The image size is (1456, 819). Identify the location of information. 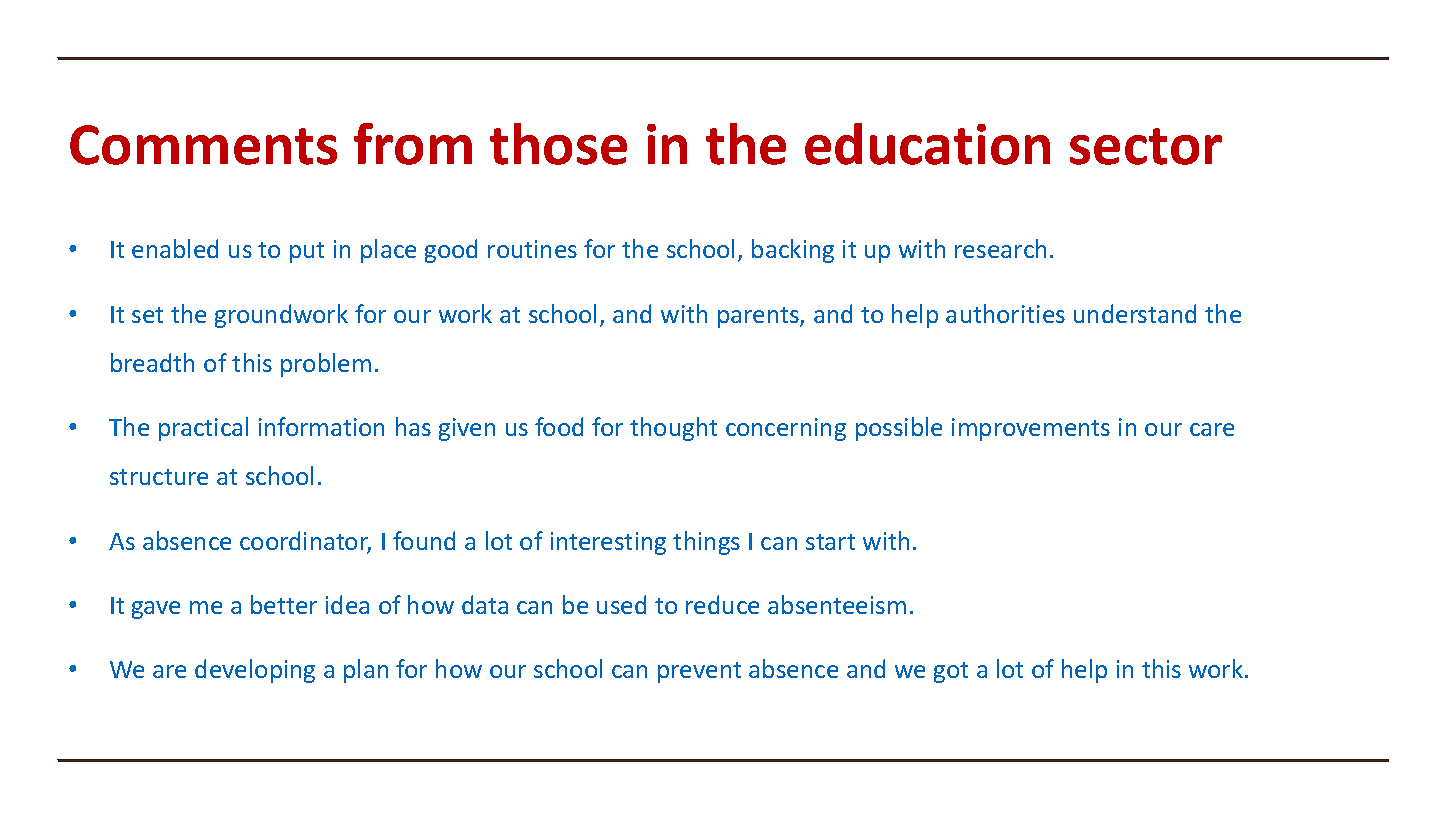
(321, 426).
